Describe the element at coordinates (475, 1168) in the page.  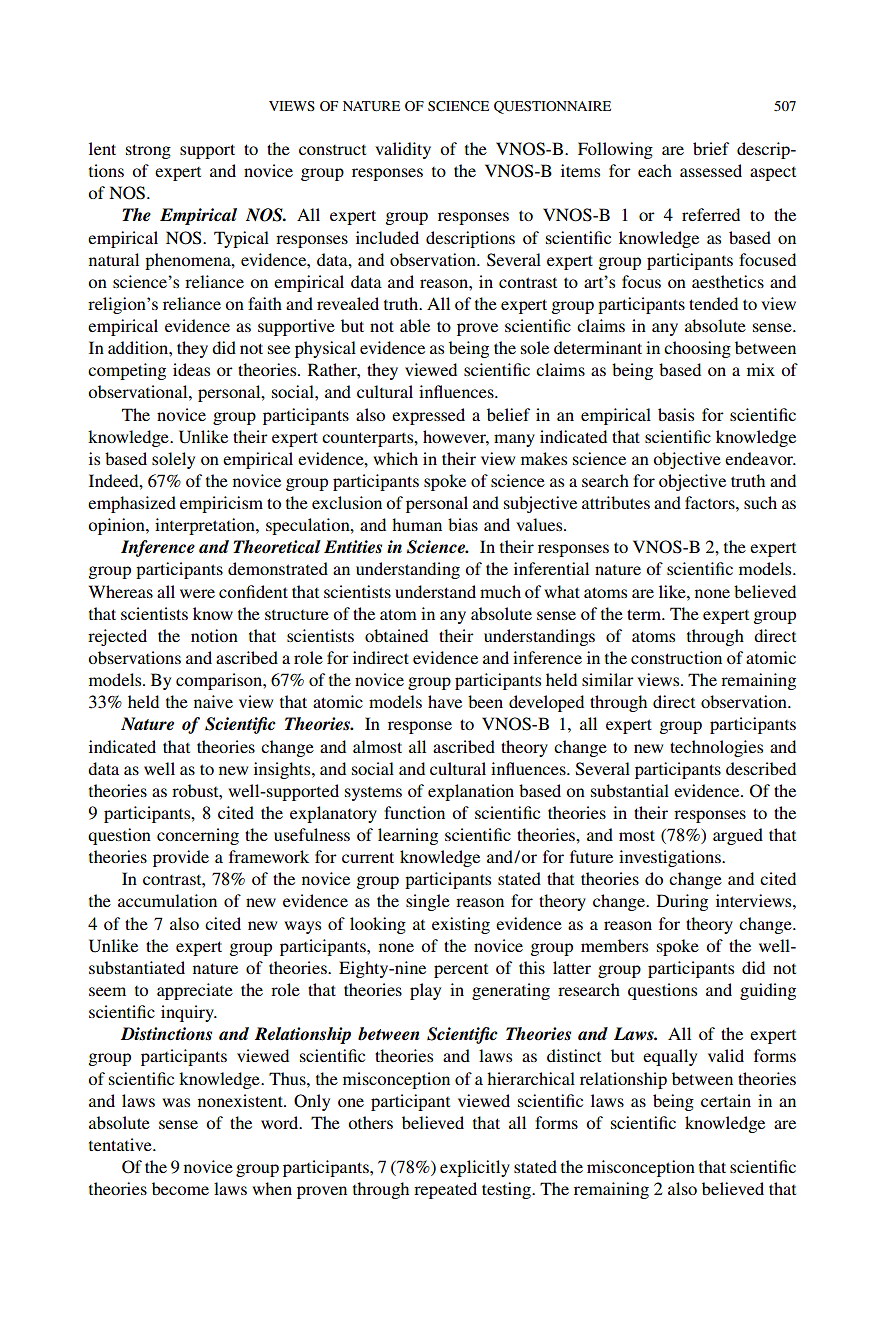
I see `explicitly` at that location.
